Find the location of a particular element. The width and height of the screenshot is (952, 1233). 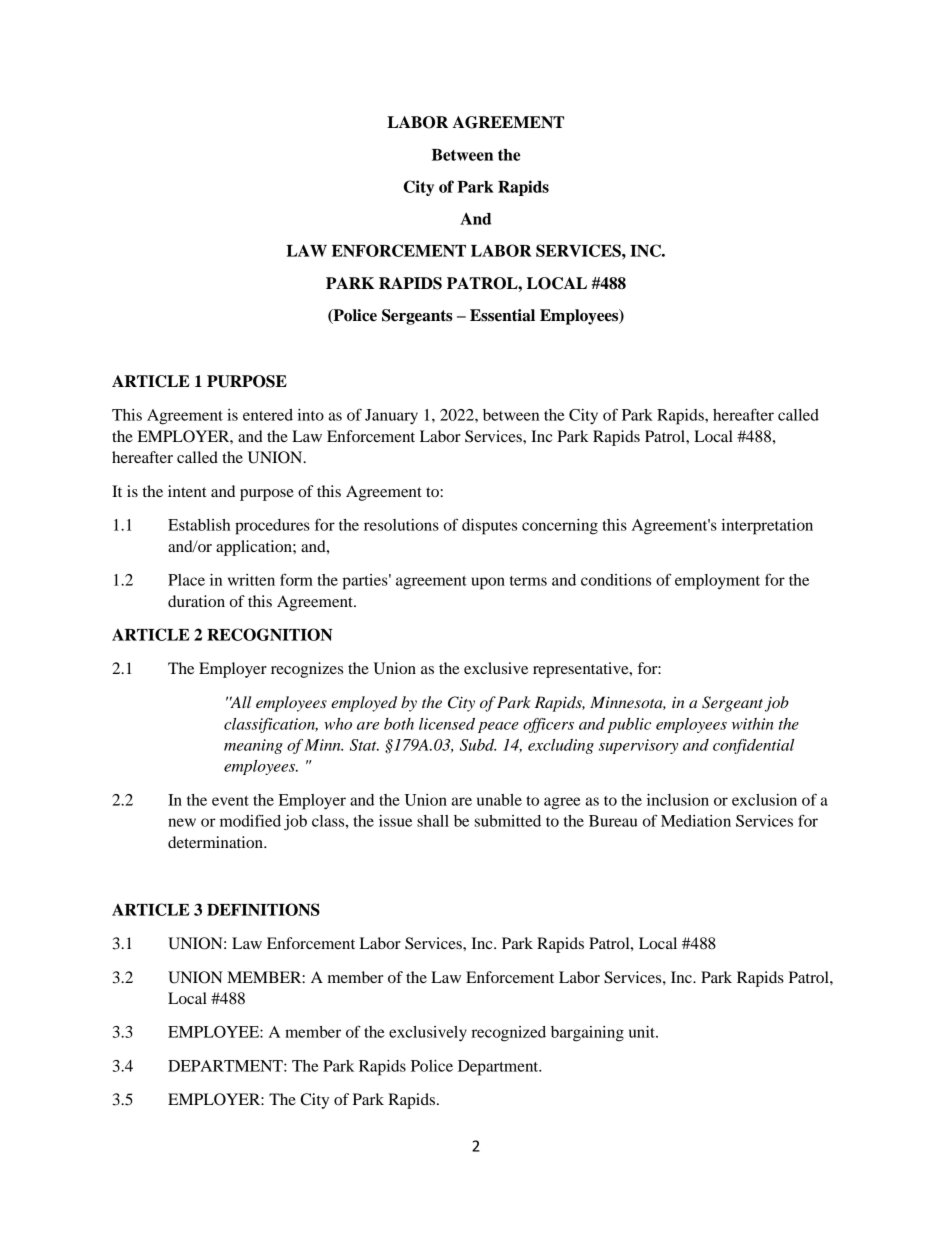

Mediation is located at coordinates (696, 821).
